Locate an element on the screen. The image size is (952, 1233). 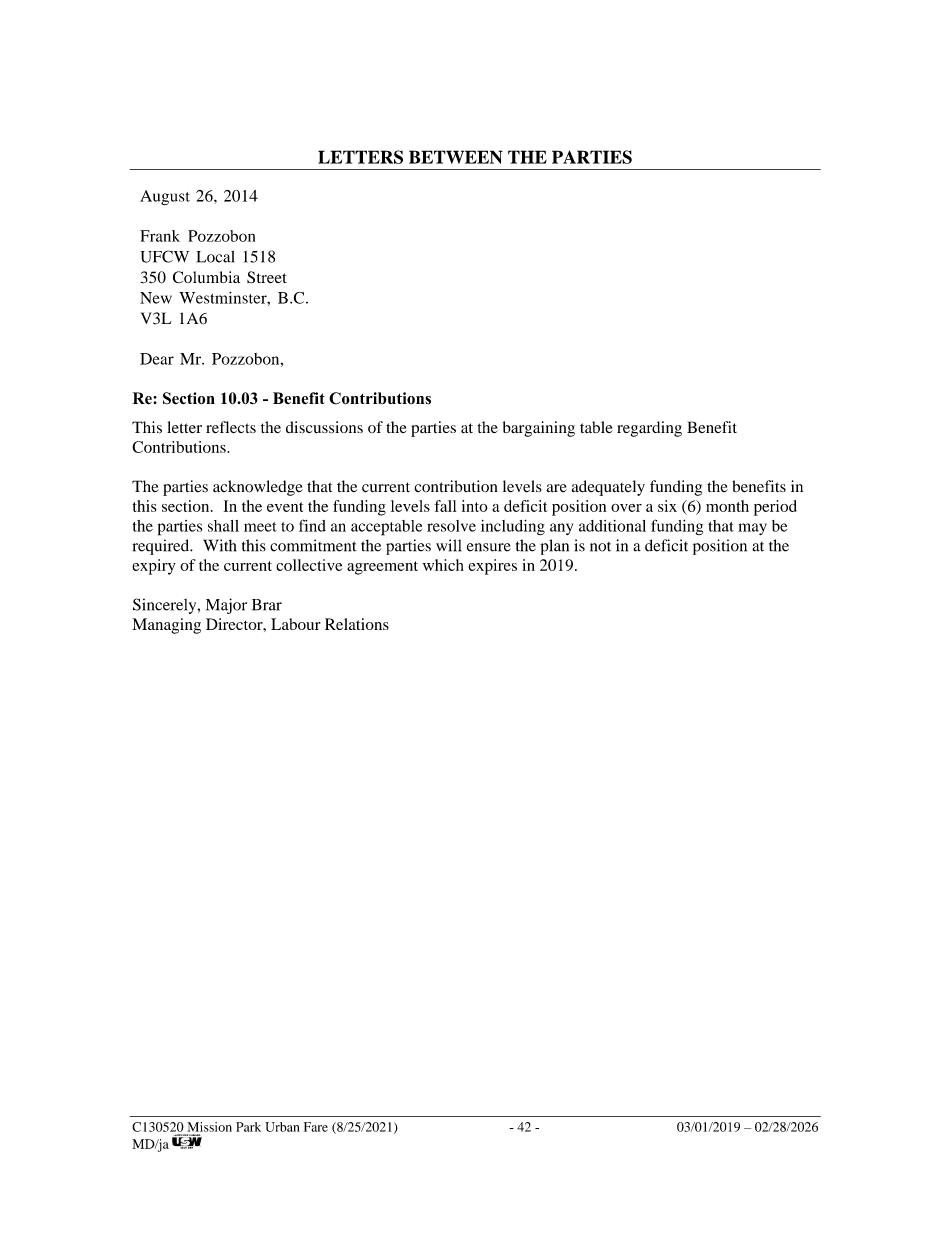
Managing is located at coordinates (166, 626).
